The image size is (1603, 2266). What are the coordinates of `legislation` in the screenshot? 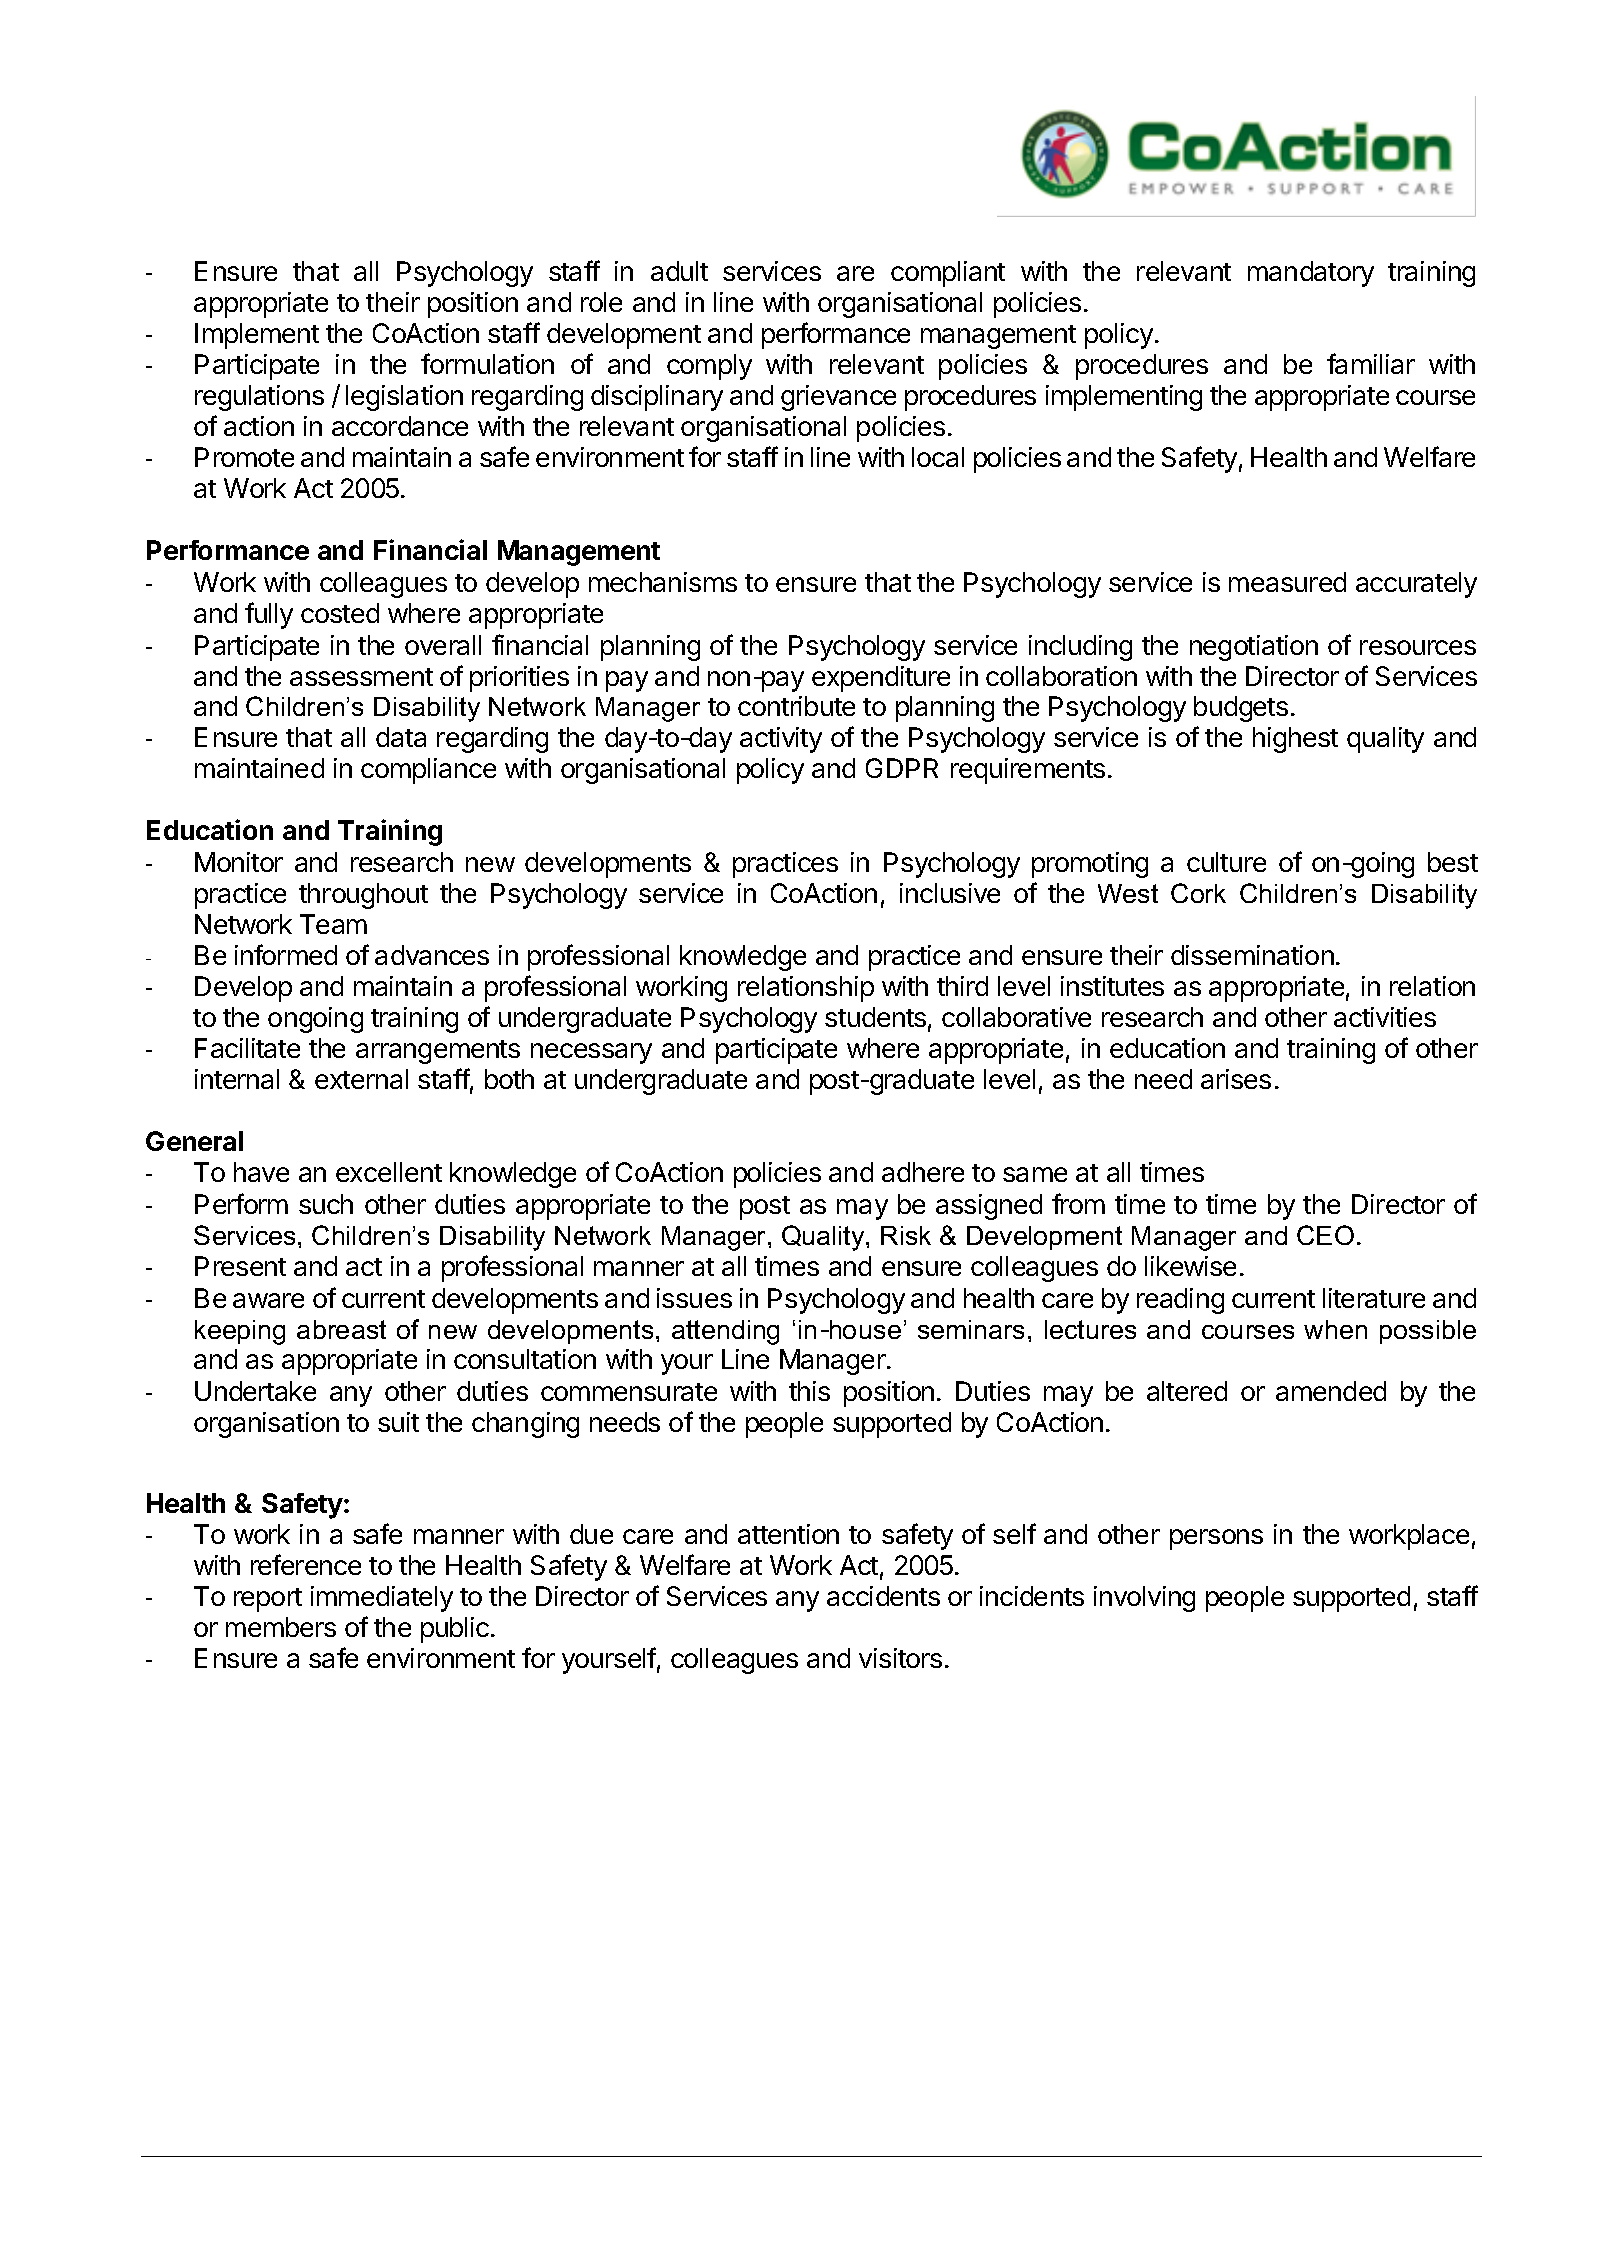 It's located at (404, 398).
